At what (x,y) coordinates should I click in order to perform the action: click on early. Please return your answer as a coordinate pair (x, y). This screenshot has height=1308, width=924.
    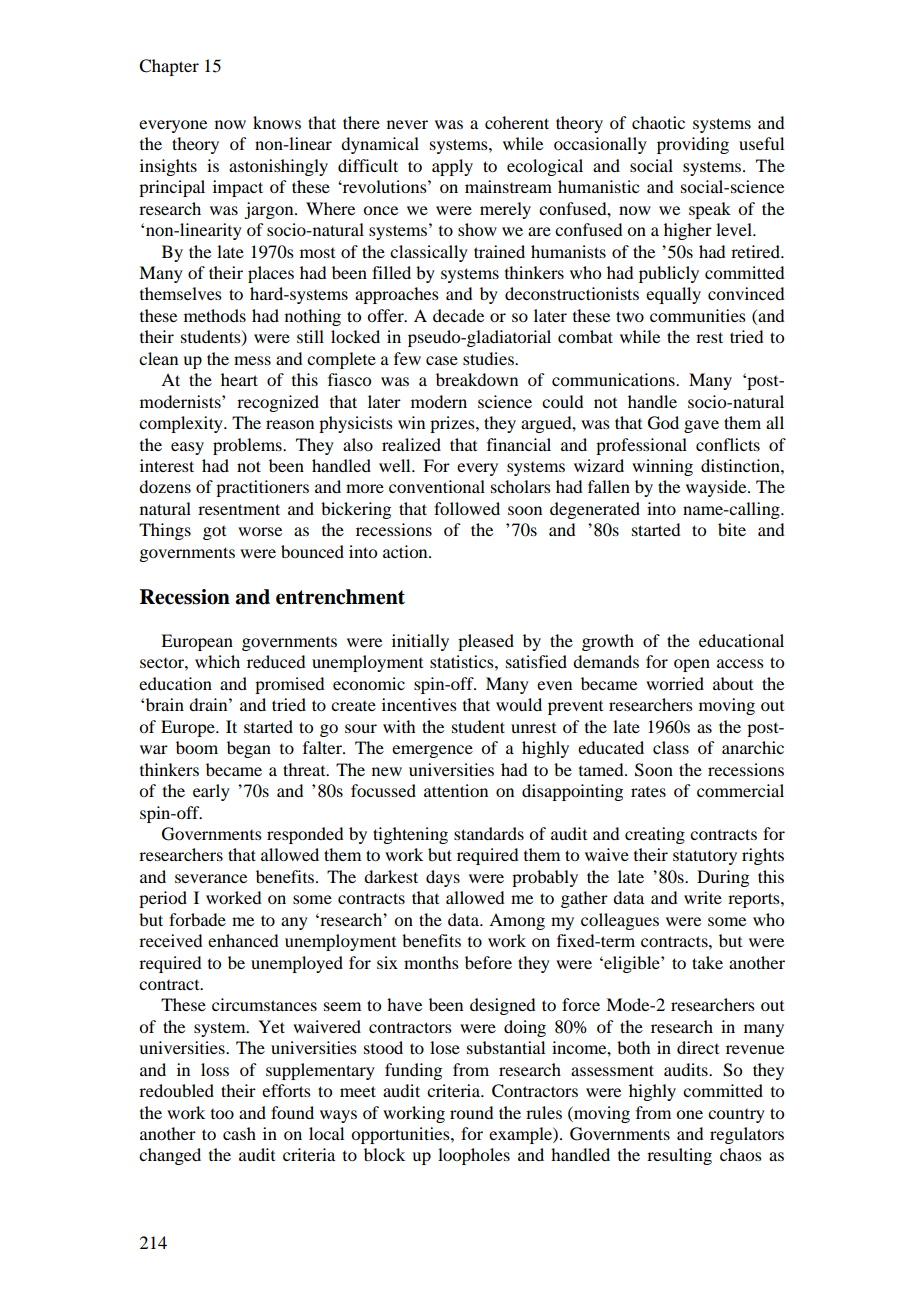
    Looking at the image, I should click on (211, 792).
